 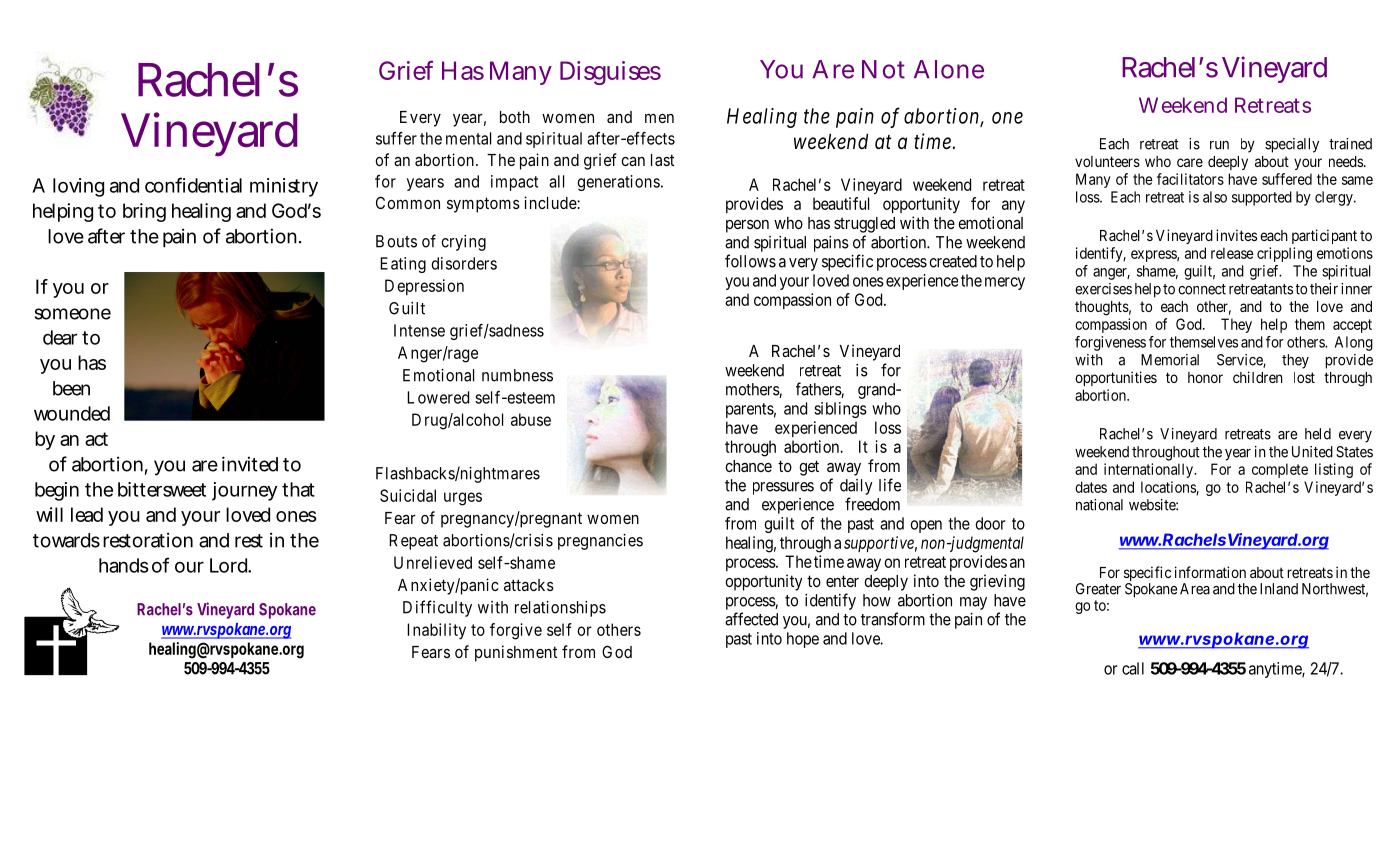 I want to click on Inability, so click(x=436, y=631).
